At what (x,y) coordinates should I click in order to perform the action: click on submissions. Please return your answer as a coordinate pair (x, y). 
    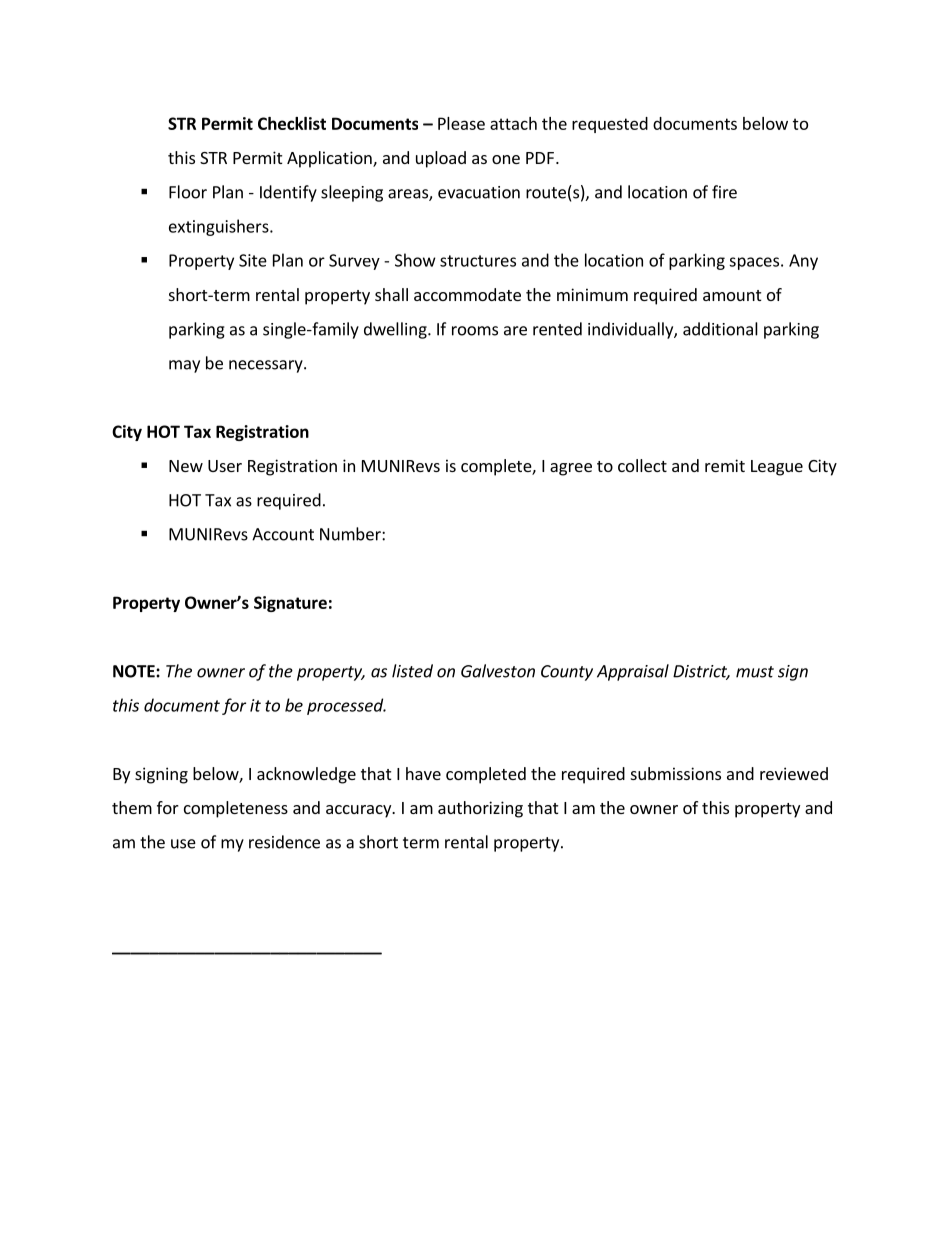
    Looking at the image, I should click on (676, 773).
